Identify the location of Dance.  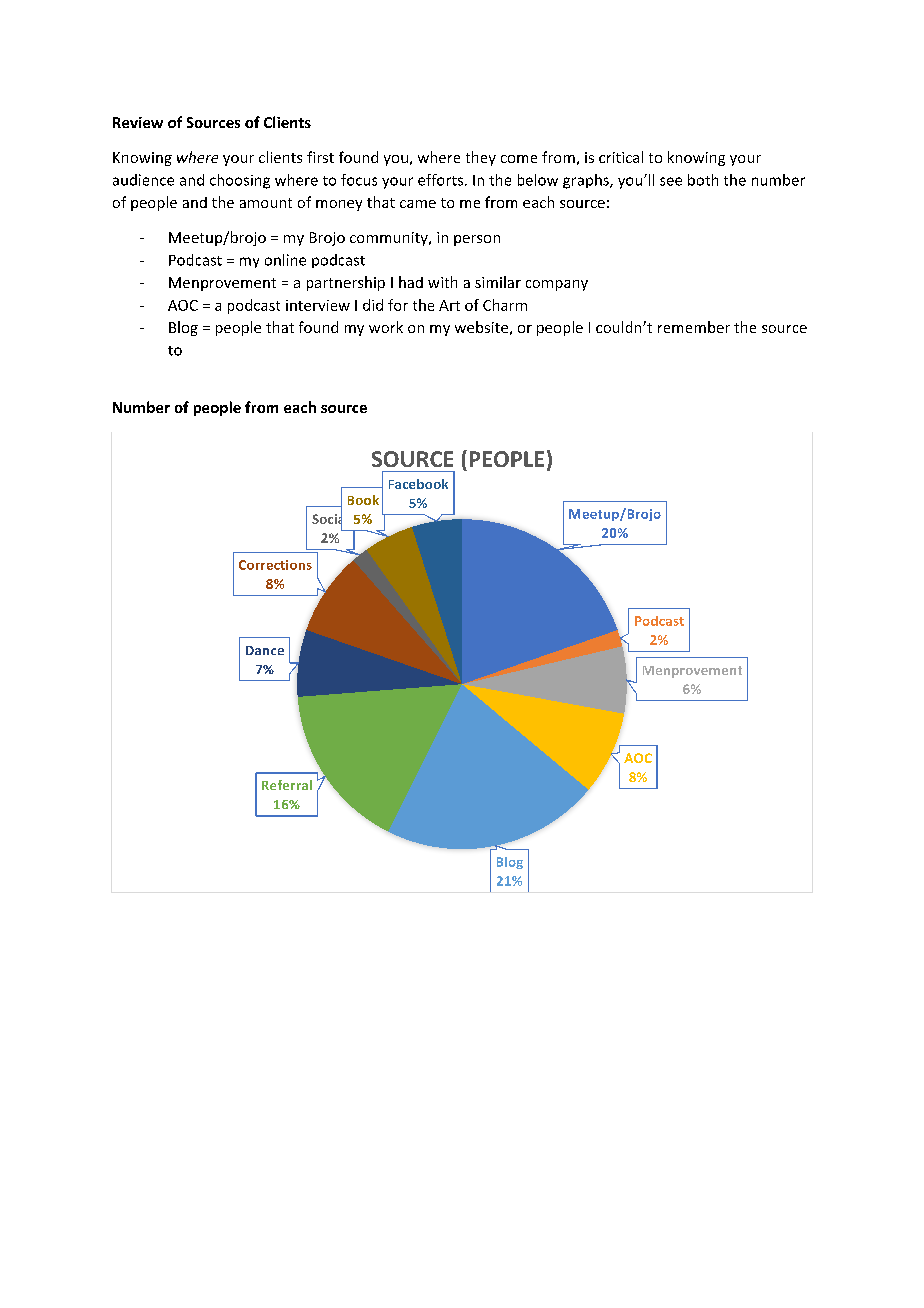
(265, 650).
